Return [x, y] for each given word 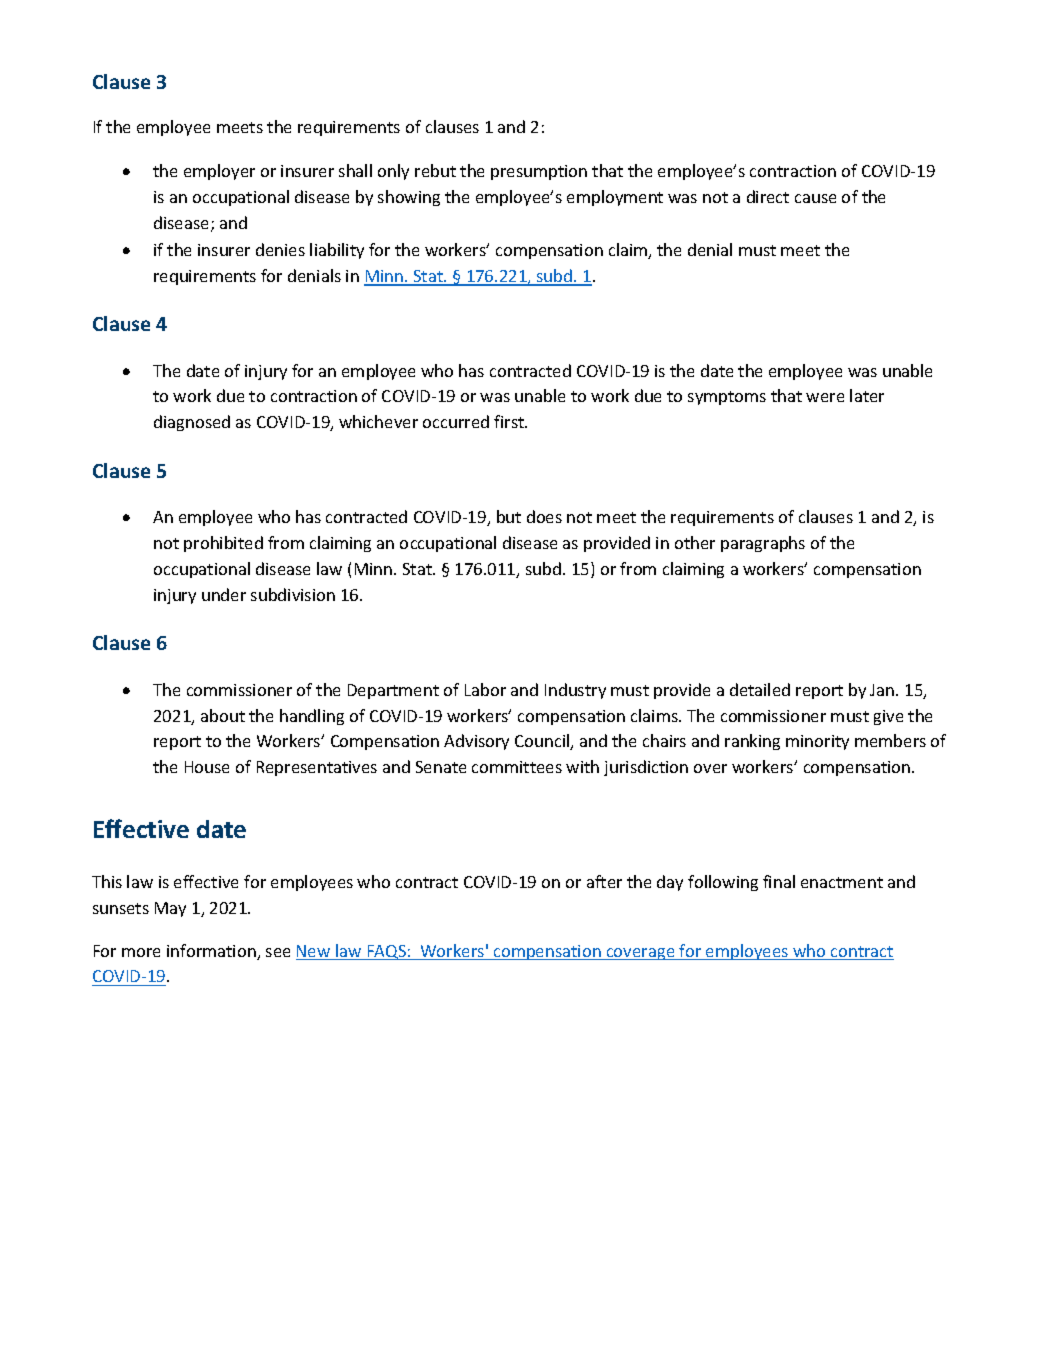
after [604, 881]
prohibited [223, 544]
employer [219, 172]
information [212, 952]
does [544, 516]
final [779, 881]
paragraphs [763, 544]
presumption [539, 172]
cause [815, 198]
